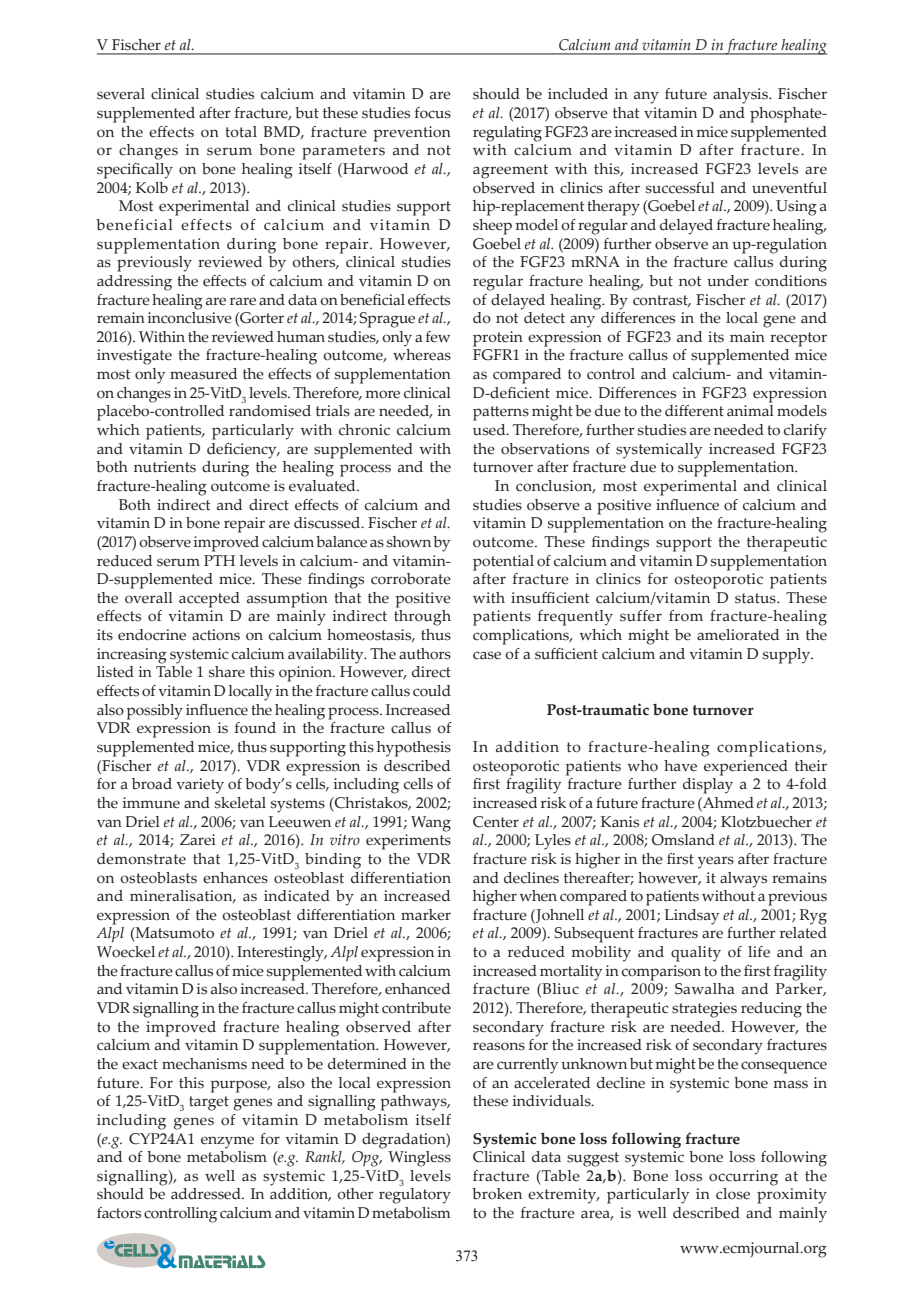 The width and height of the image is (924, 1308). Describe the element at coordinates (738, 635) in the image. I see `ameliorated` at that location.
